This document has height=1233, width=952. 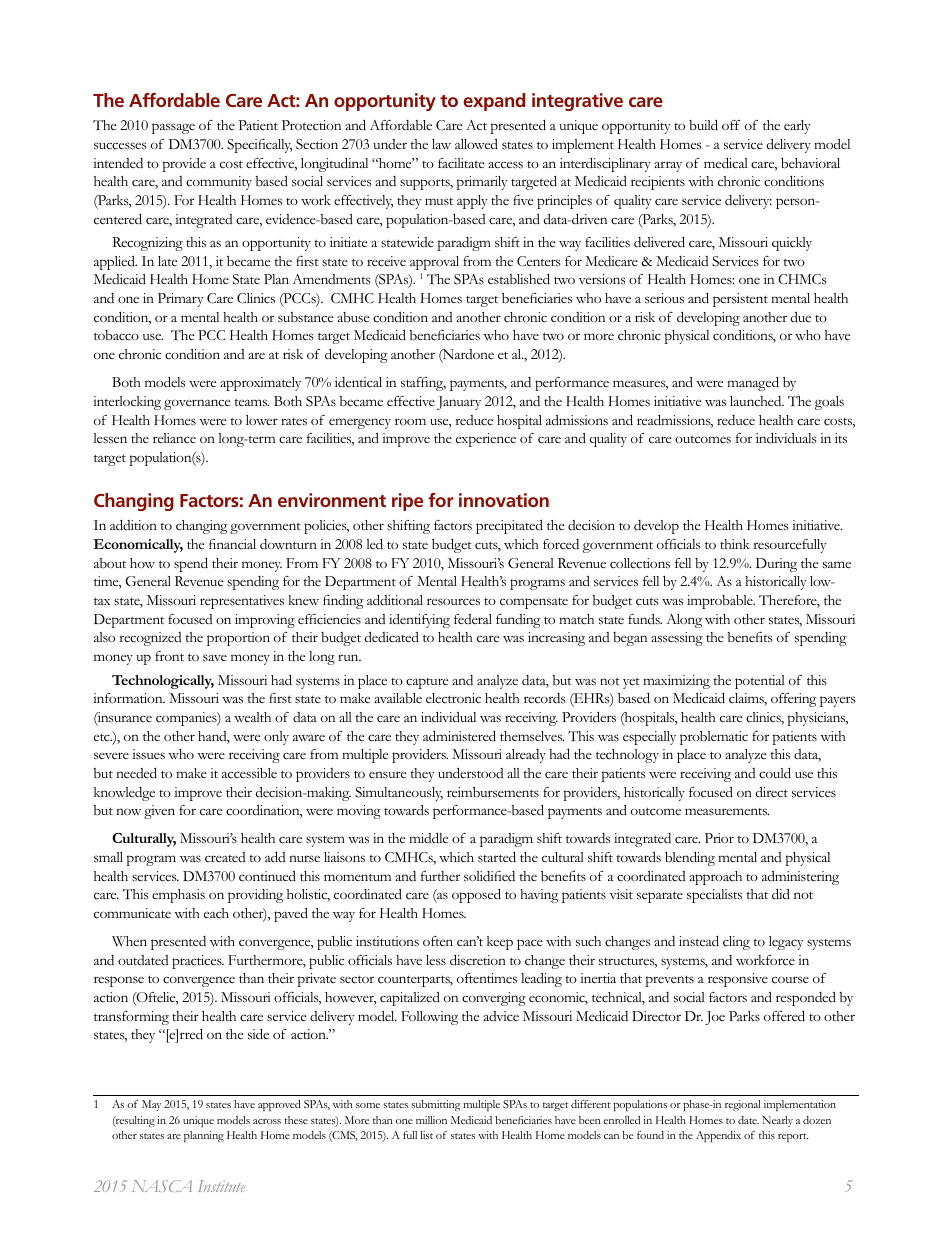 What do you see at coordinates (222, 1186) in the document?
I see `Institute` at bounding box center [222, 1186].
